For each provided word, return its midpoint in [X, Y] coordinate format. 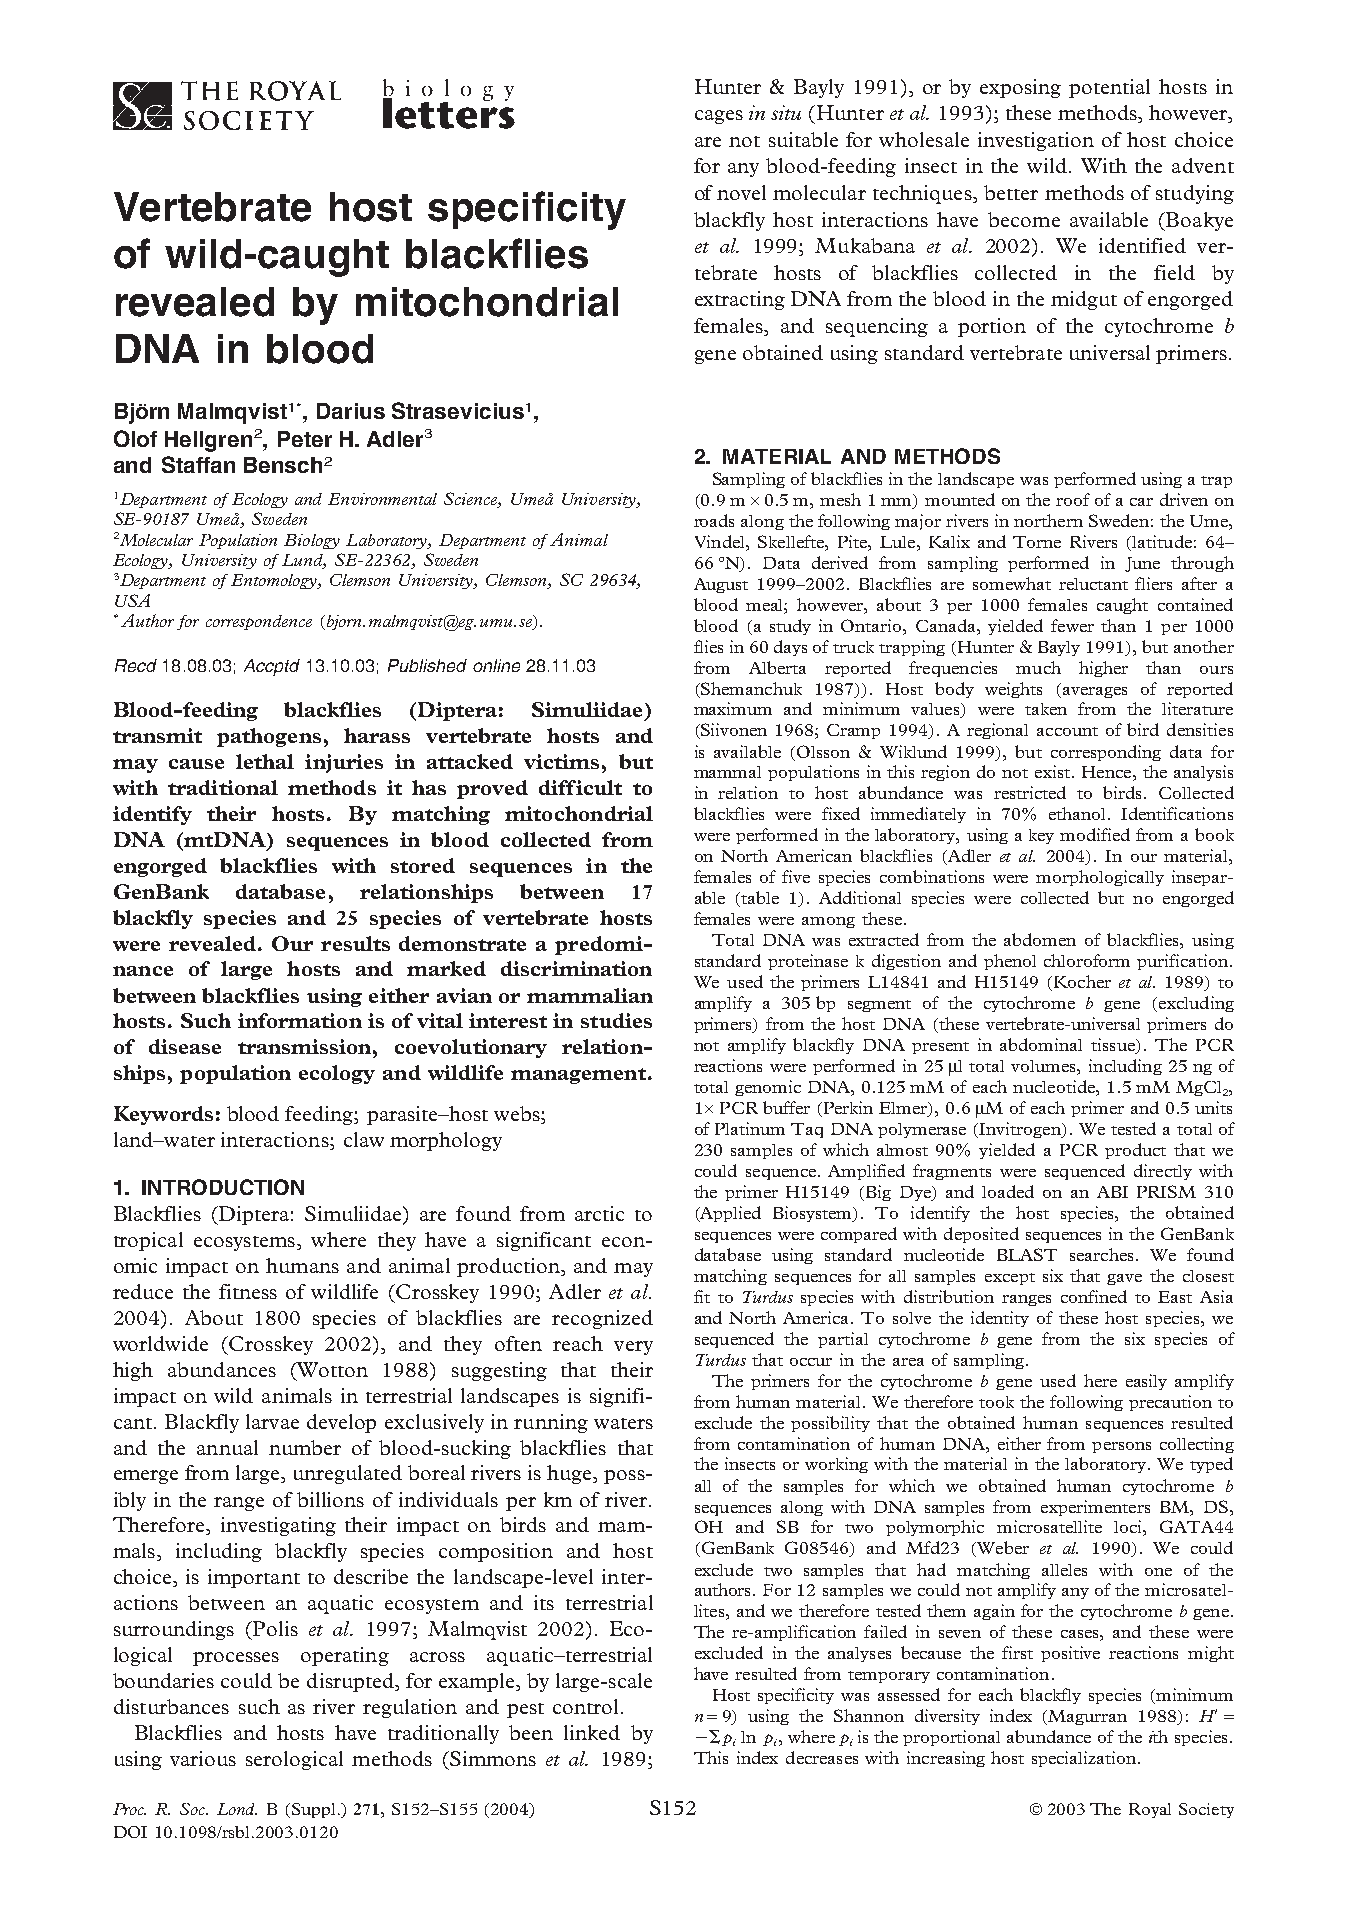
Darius [351, 411]
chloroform [1087, 960]
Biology [312, 541]
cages [719, 117]
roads [714, 520]
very [633, 1348]
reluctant [1093, 584]
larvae [272, 1421]
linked [592, 1732]
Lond [237, 1809]
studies [616, 1020]
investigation [1036, 141]
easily [1146, 1382]
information [300, 1020]
